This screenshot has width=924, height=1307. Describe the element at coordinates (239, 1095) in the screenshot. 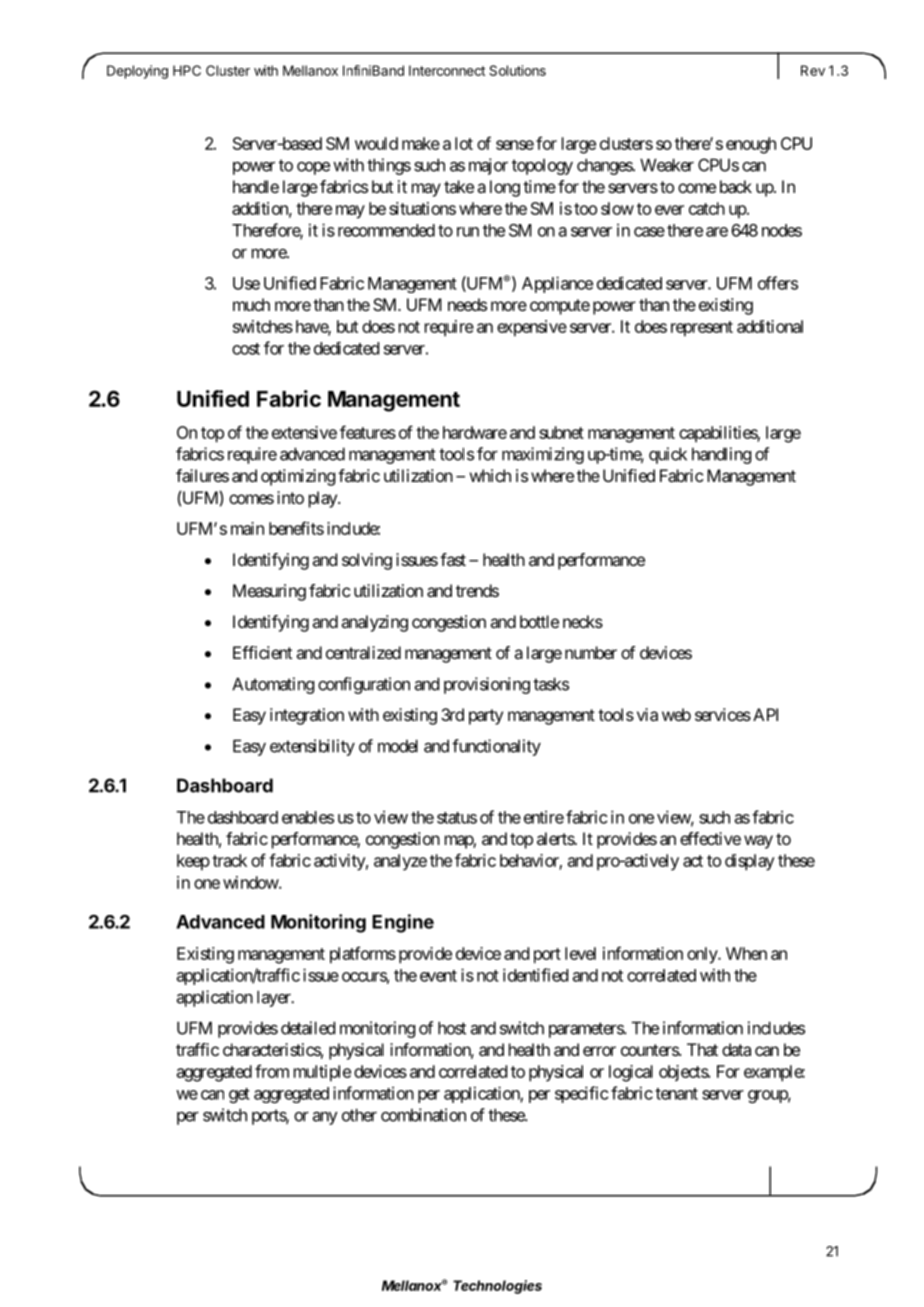

I see `get` at that location.
